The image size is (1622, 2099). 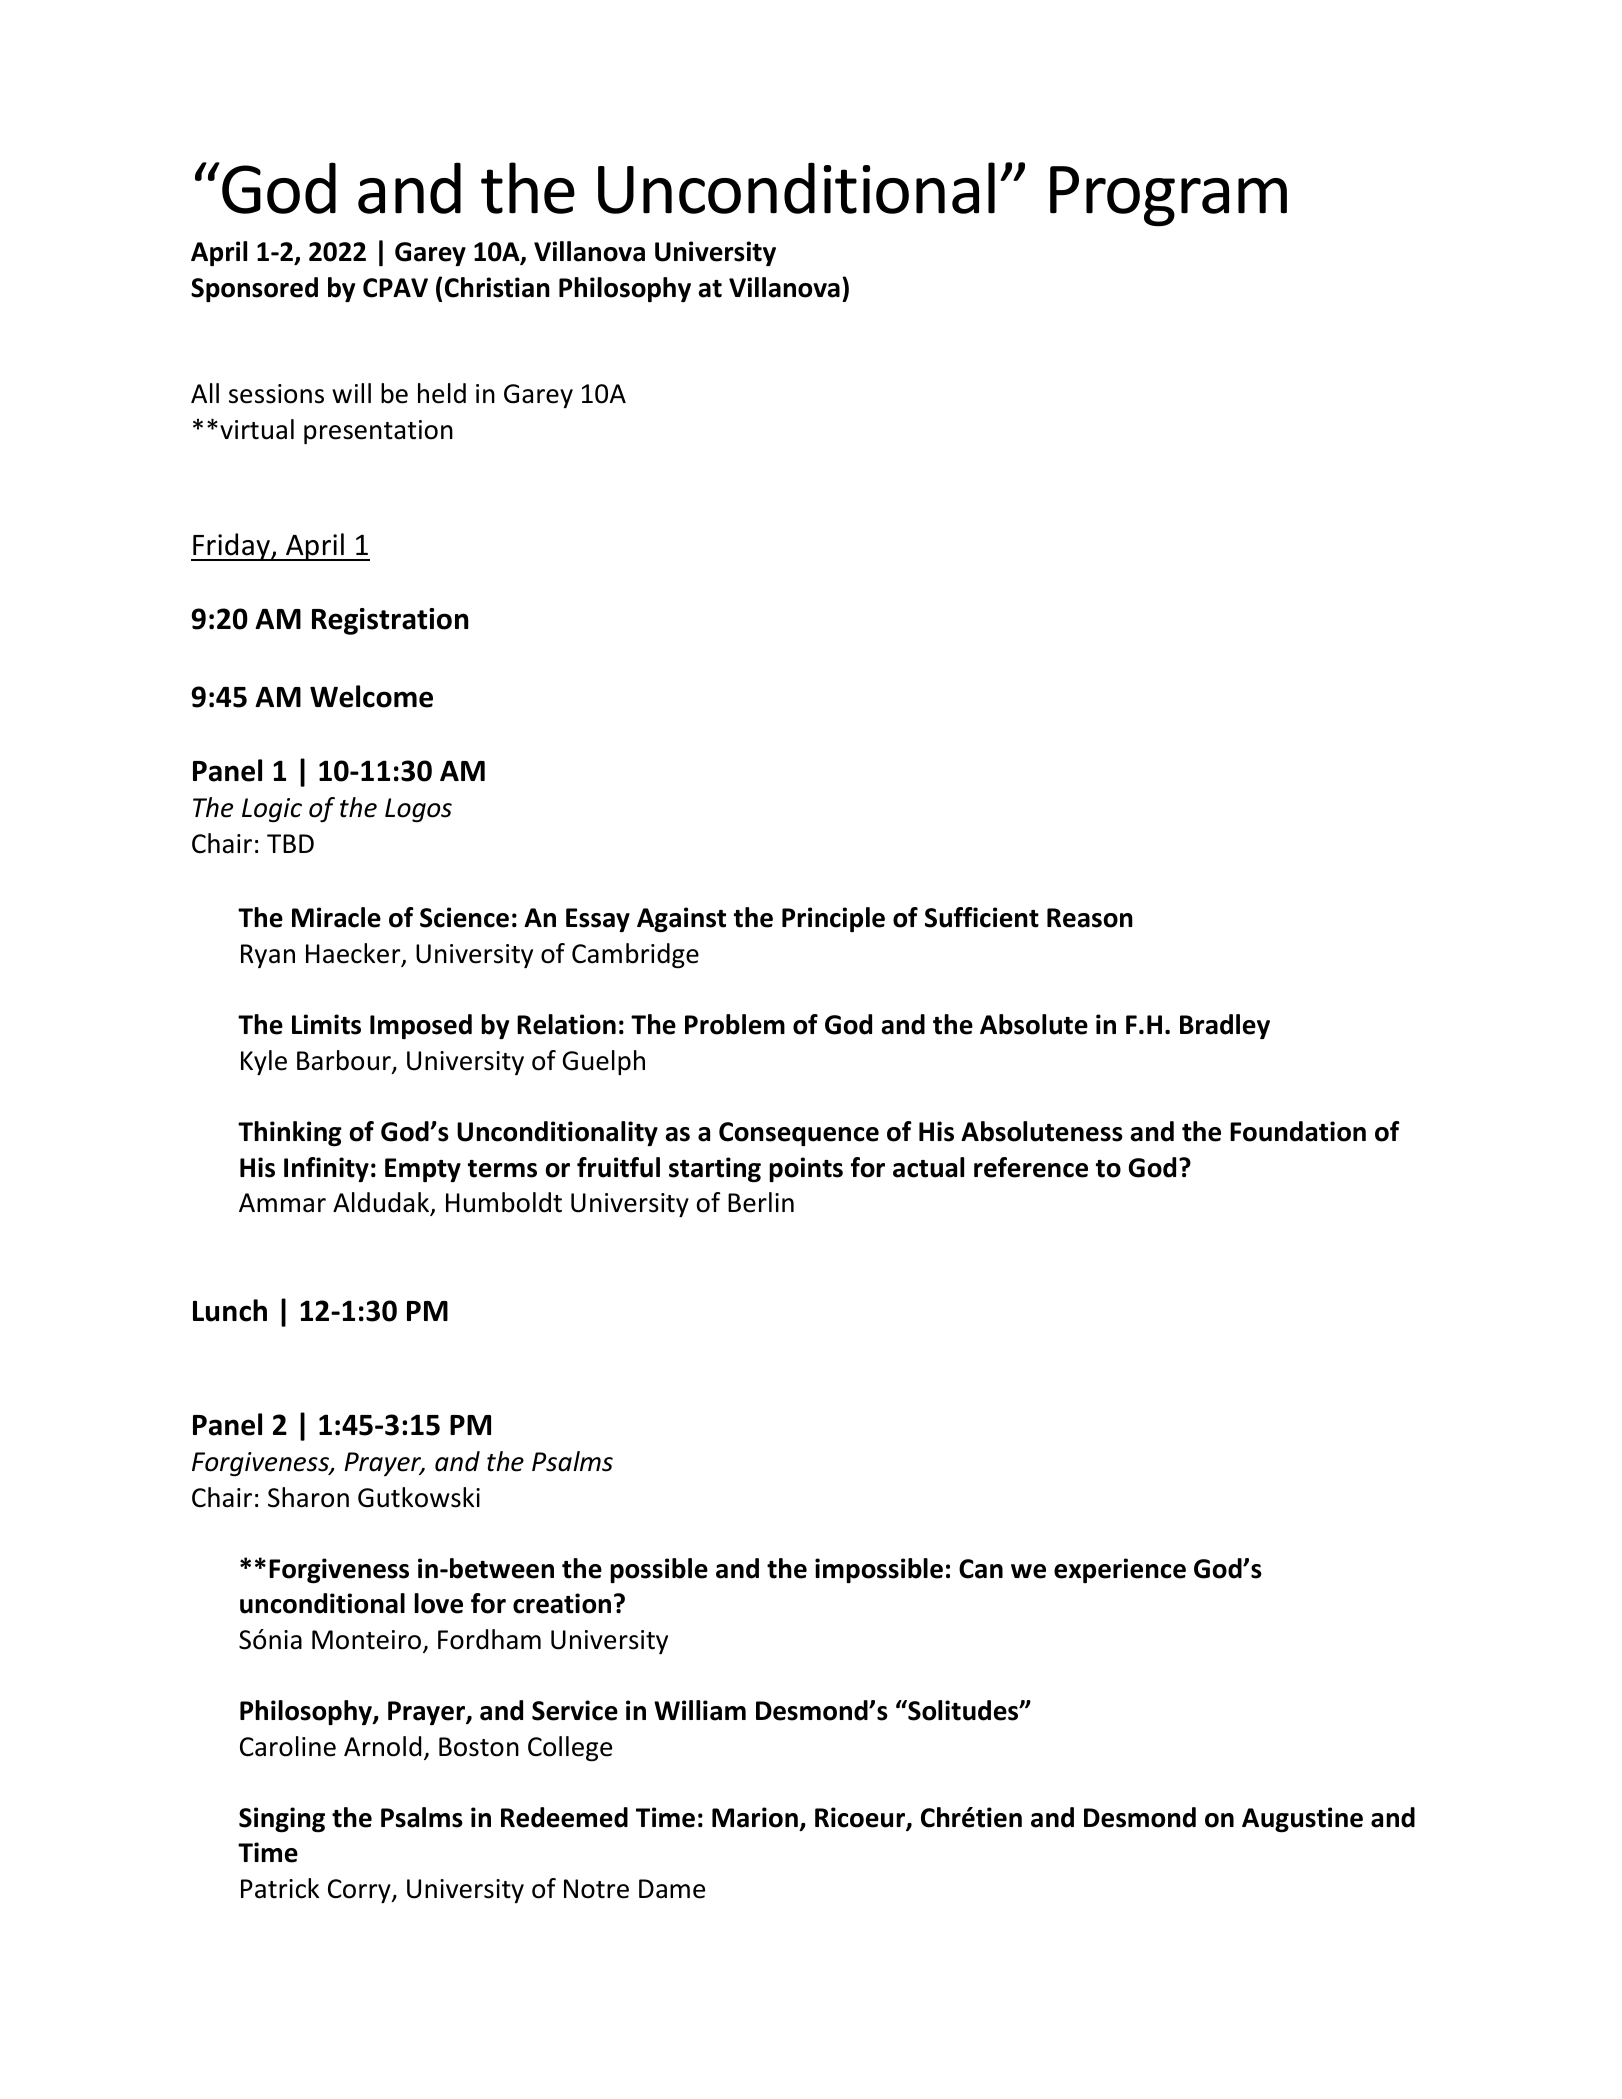 What do you see at coordinates (1225, 1026) in the screenshot?
I see `Bradley` at bounding box center [1225, 1026].
